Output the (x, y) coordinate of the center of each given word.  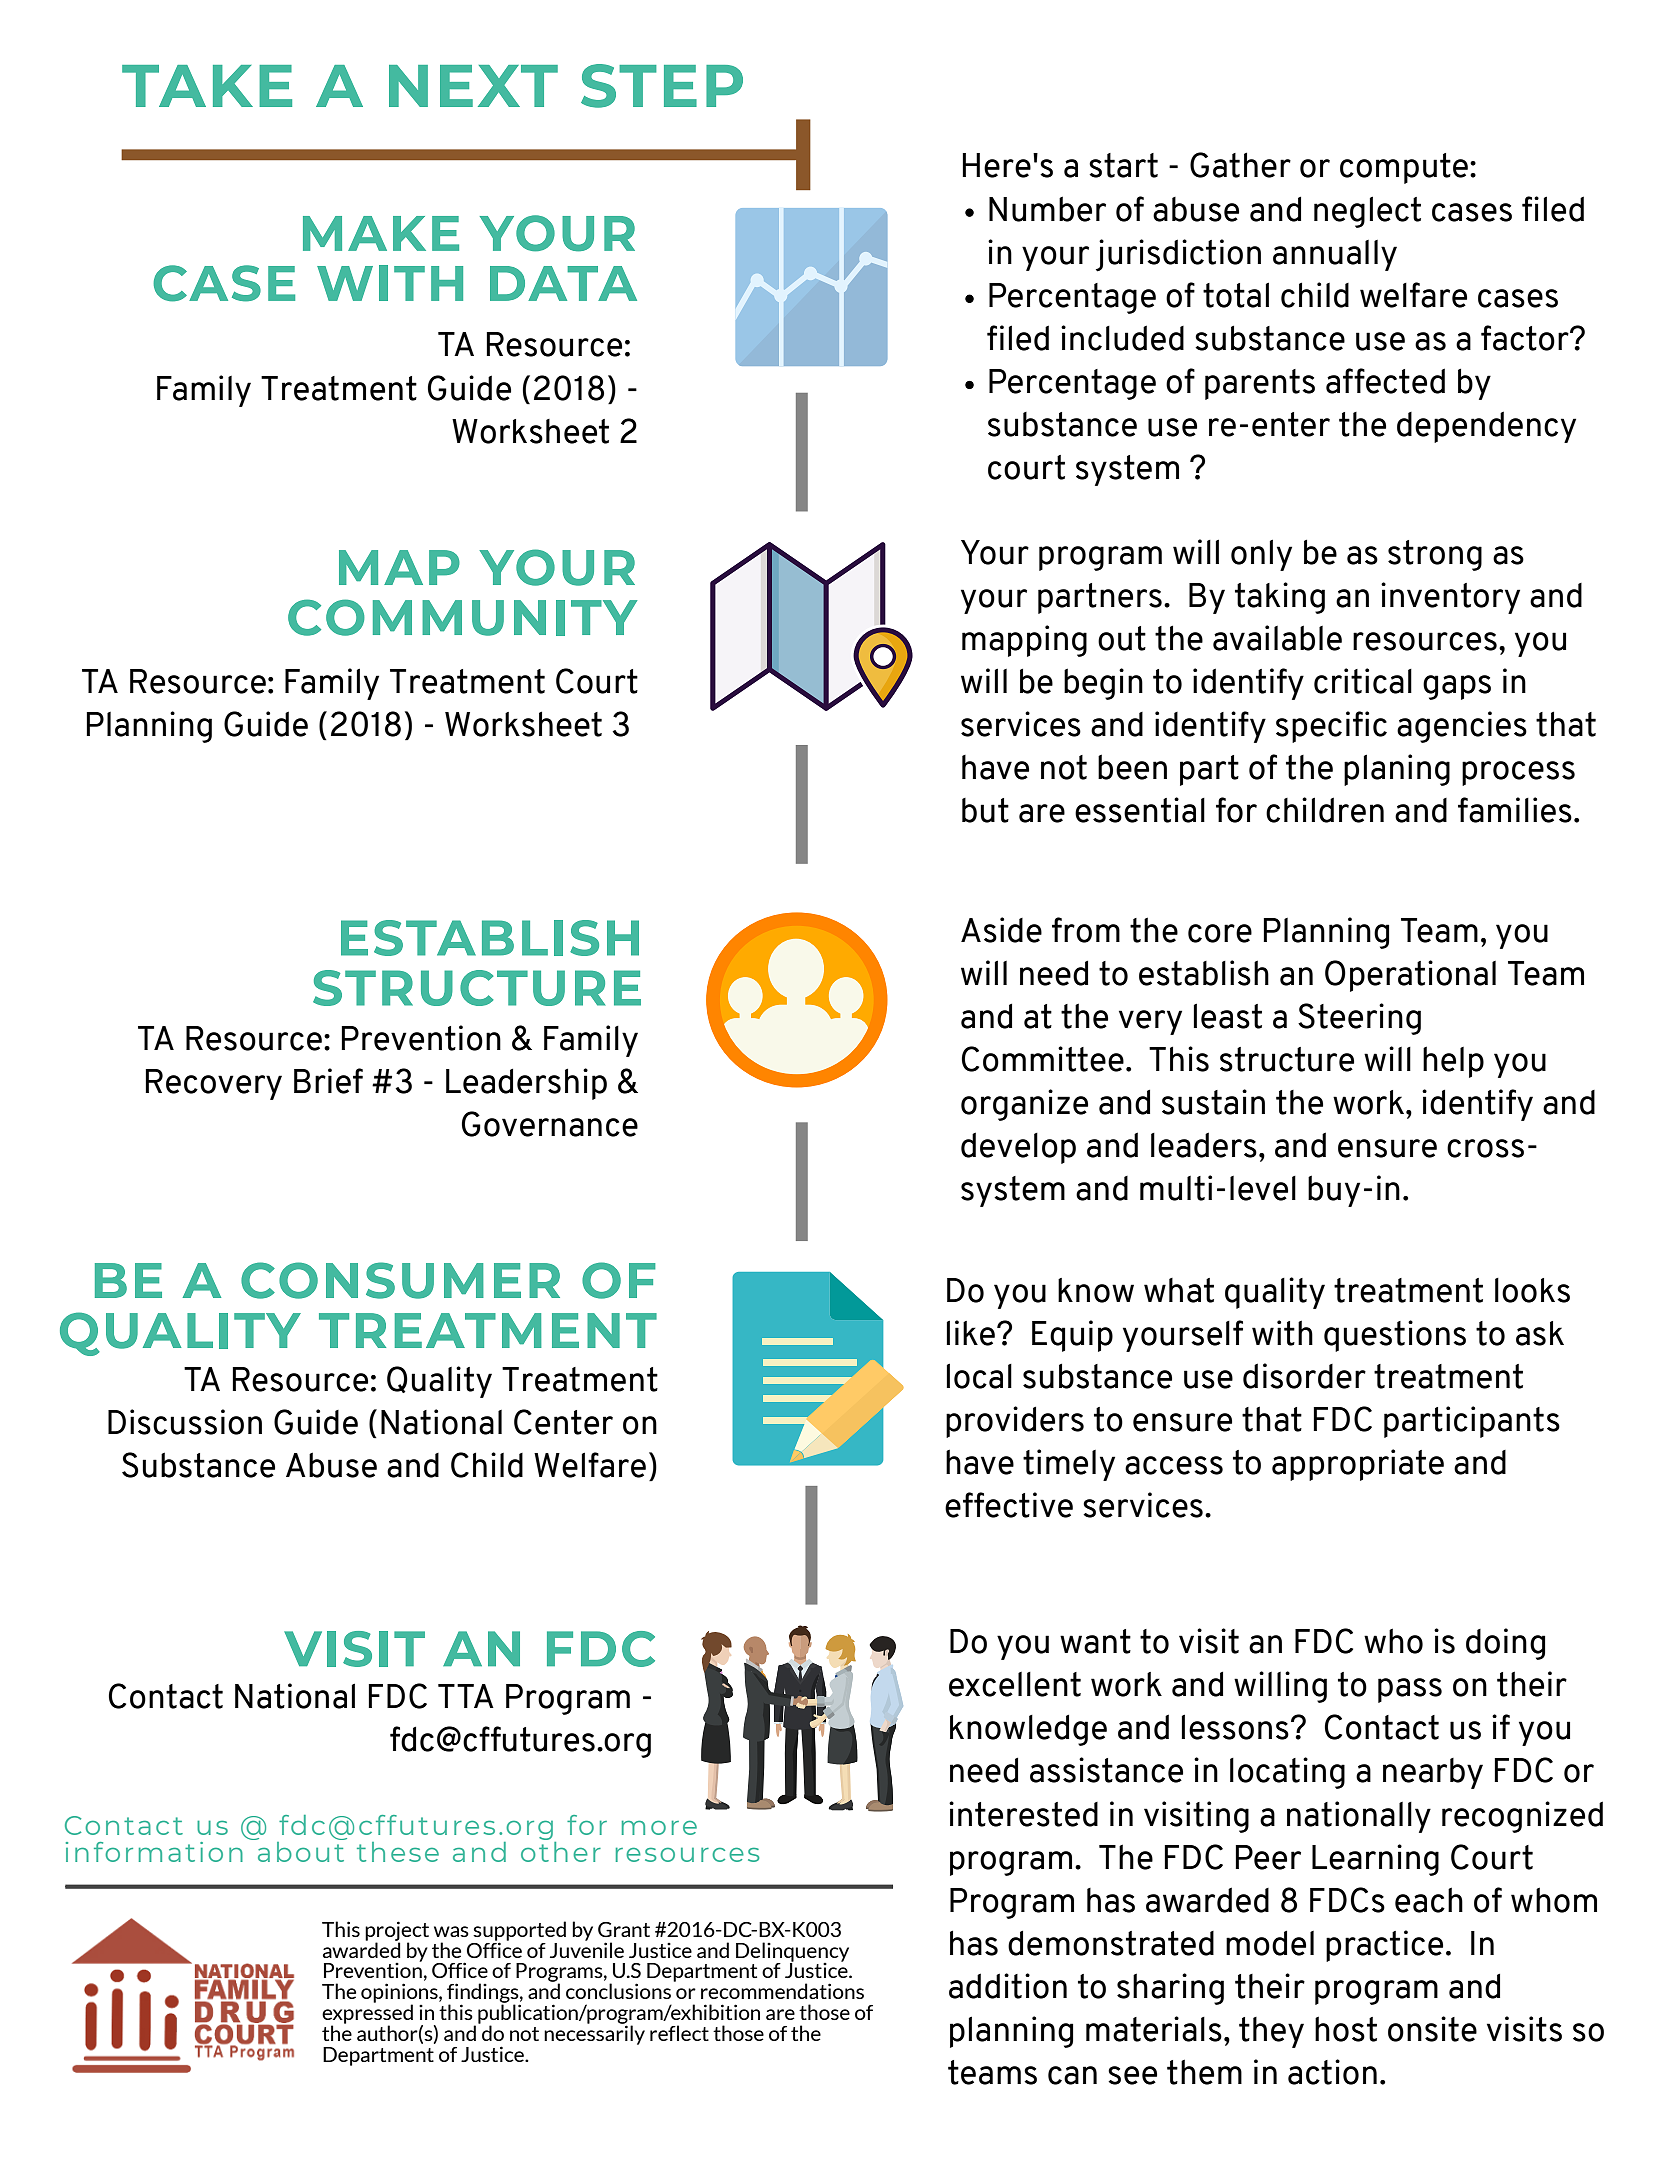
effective (1009, 1505)
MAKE (381, 233)
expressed (367, 2014)
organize (1024, 1105)
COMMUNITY (462, 617)
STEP (662, 86)
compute (1404, 168)
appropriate (1358, 1465)
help (1453, 1062)
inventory (1450, 598)
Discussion (185, 1422)
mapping (1024, 641)
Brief (328, 1081)
